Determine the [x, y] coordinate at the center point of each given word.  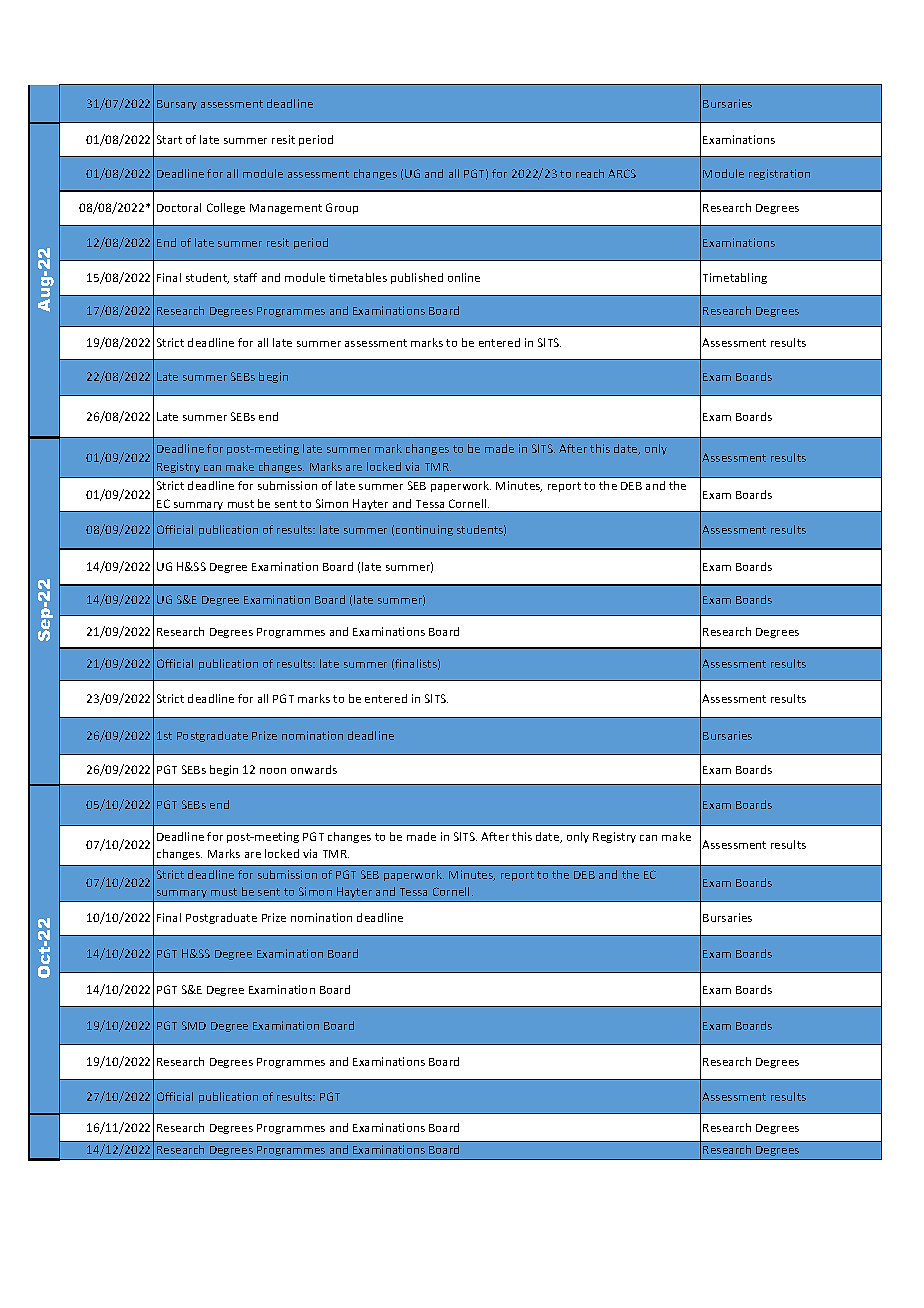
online [464, 277]
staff [245, 277]
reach [590, 173]
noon [273, 771]
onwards [314, 769]
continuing [424, 530]
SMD [194, 1025]
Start [169, 139]
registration [779, 174]
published [417, 278]
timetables [358, 277]
